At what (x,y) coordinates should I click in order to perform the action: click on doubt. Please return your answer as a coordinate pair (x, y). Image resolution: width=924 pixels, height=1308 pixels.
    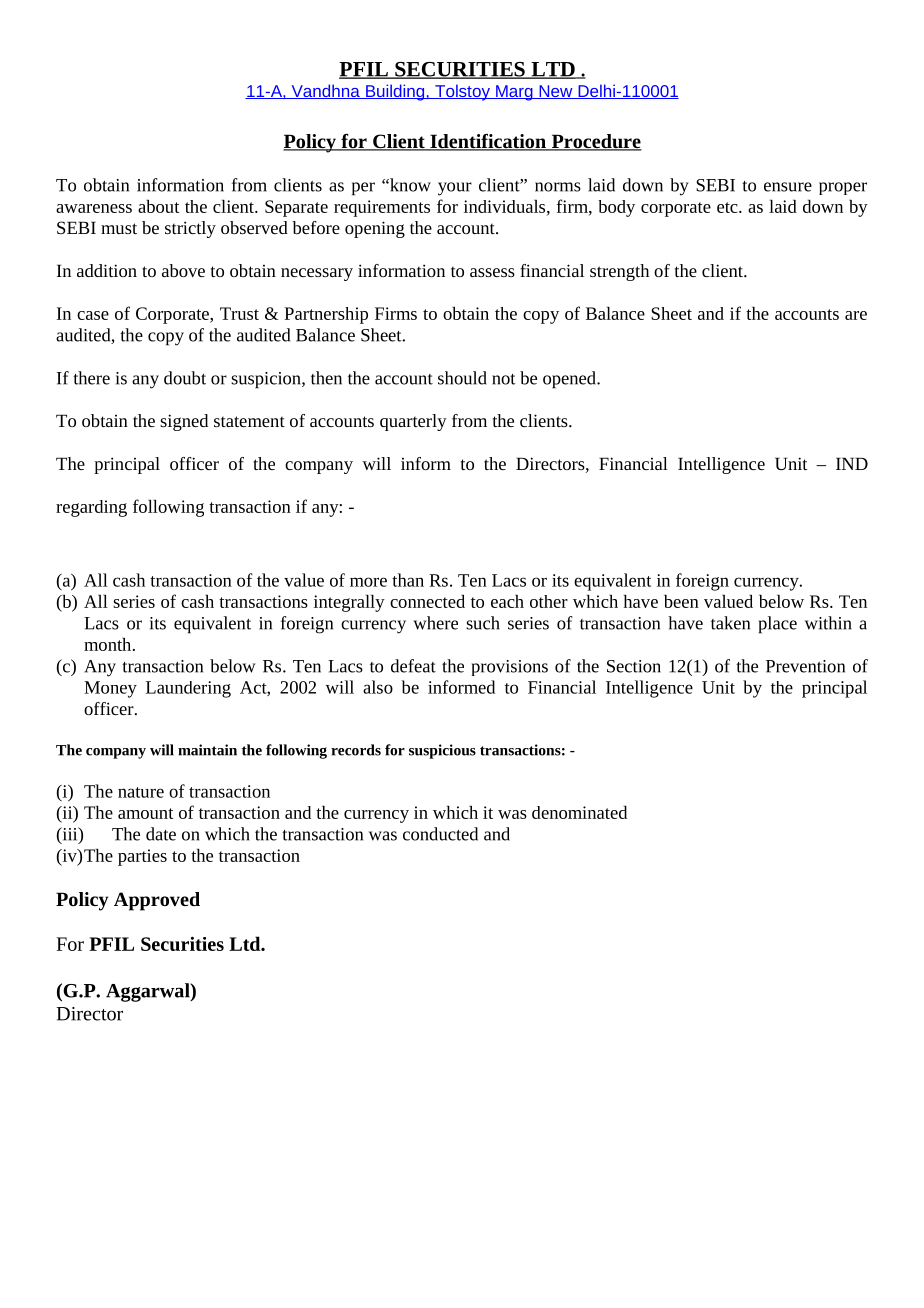
    Looking at the image, I should click on (185, 378).
